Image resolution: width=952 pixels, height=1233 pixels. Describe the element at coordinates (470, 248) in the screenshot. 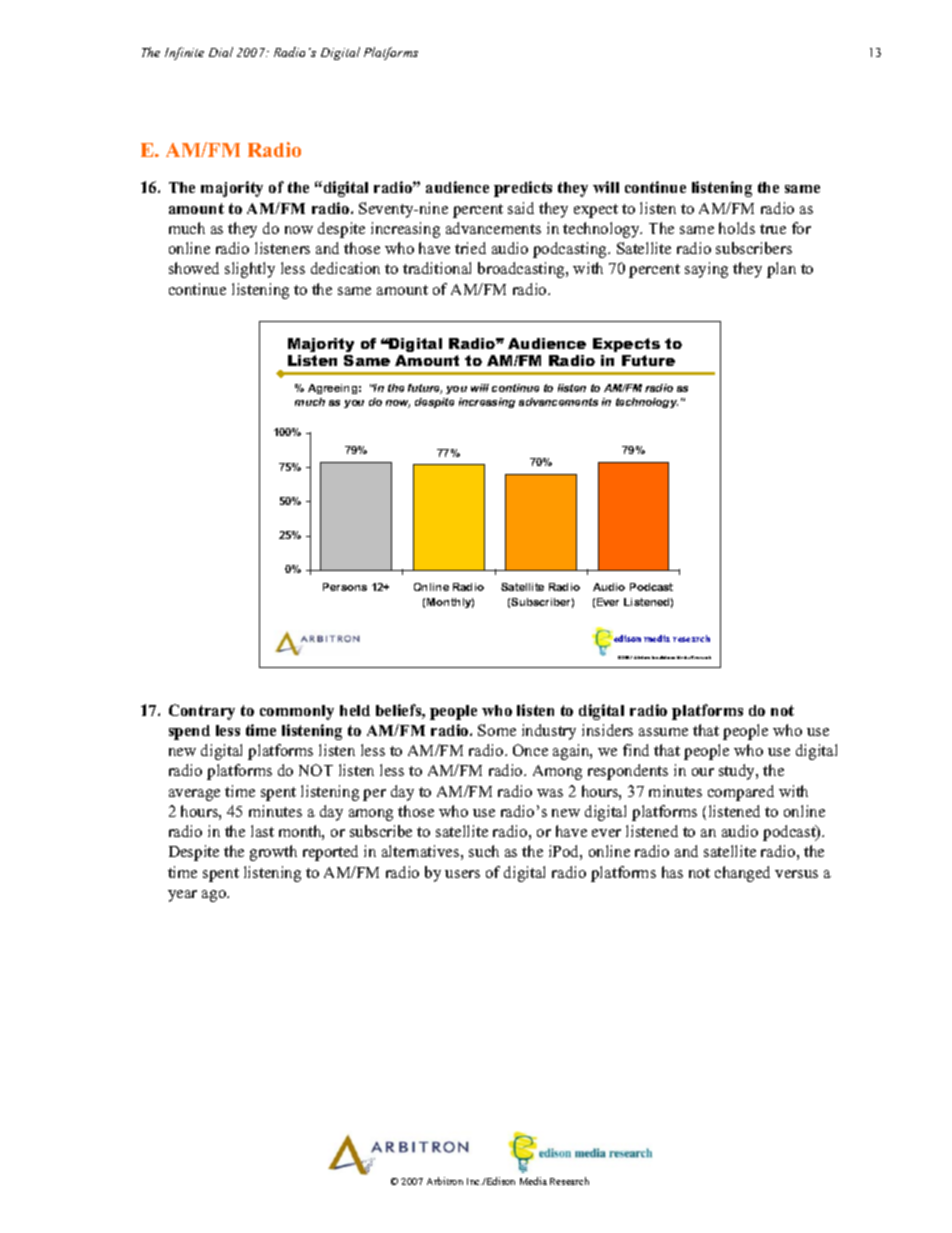

I see `tried` at that location.
